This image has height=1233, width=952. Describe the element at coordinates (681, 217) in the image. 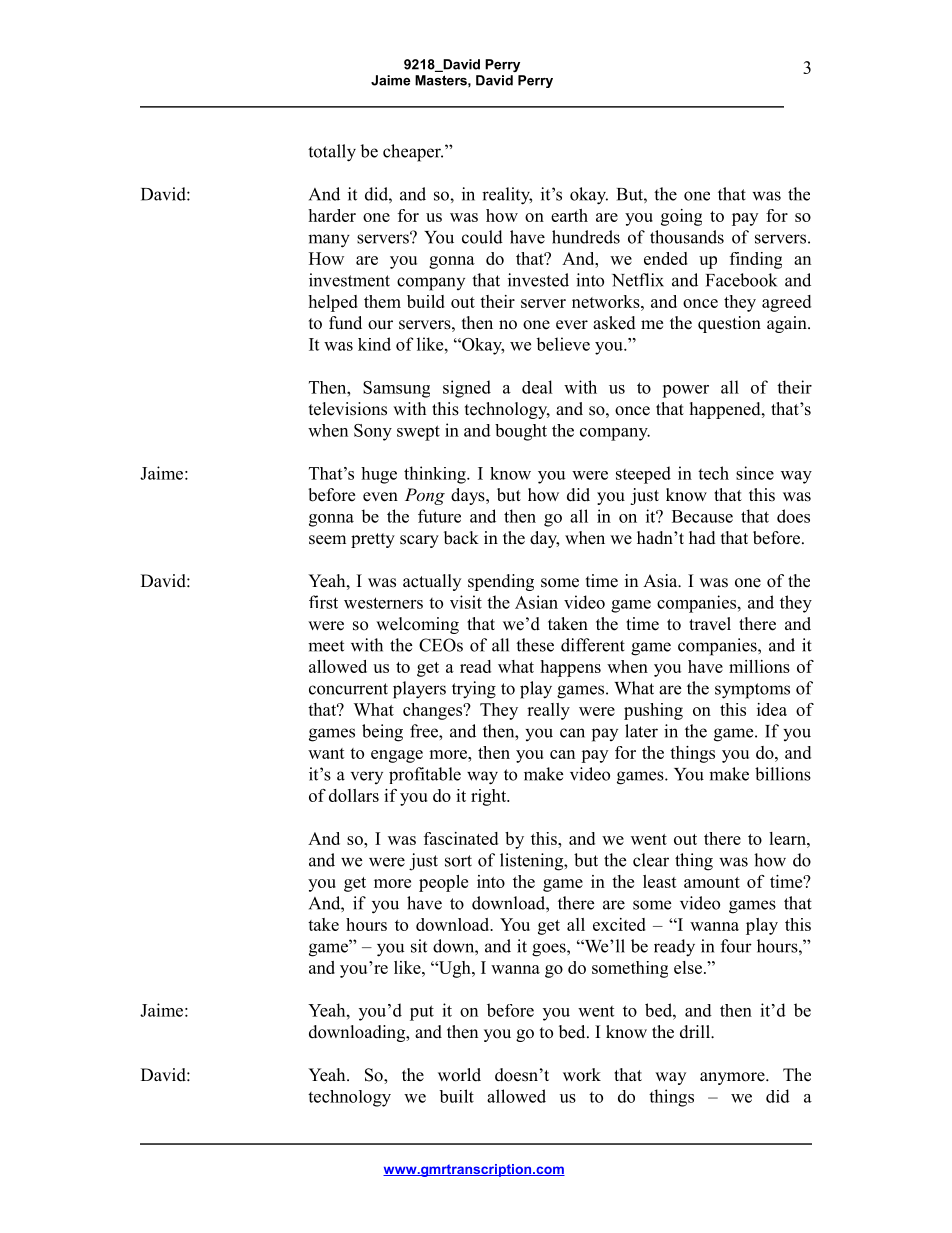

I see `going` at that location.
